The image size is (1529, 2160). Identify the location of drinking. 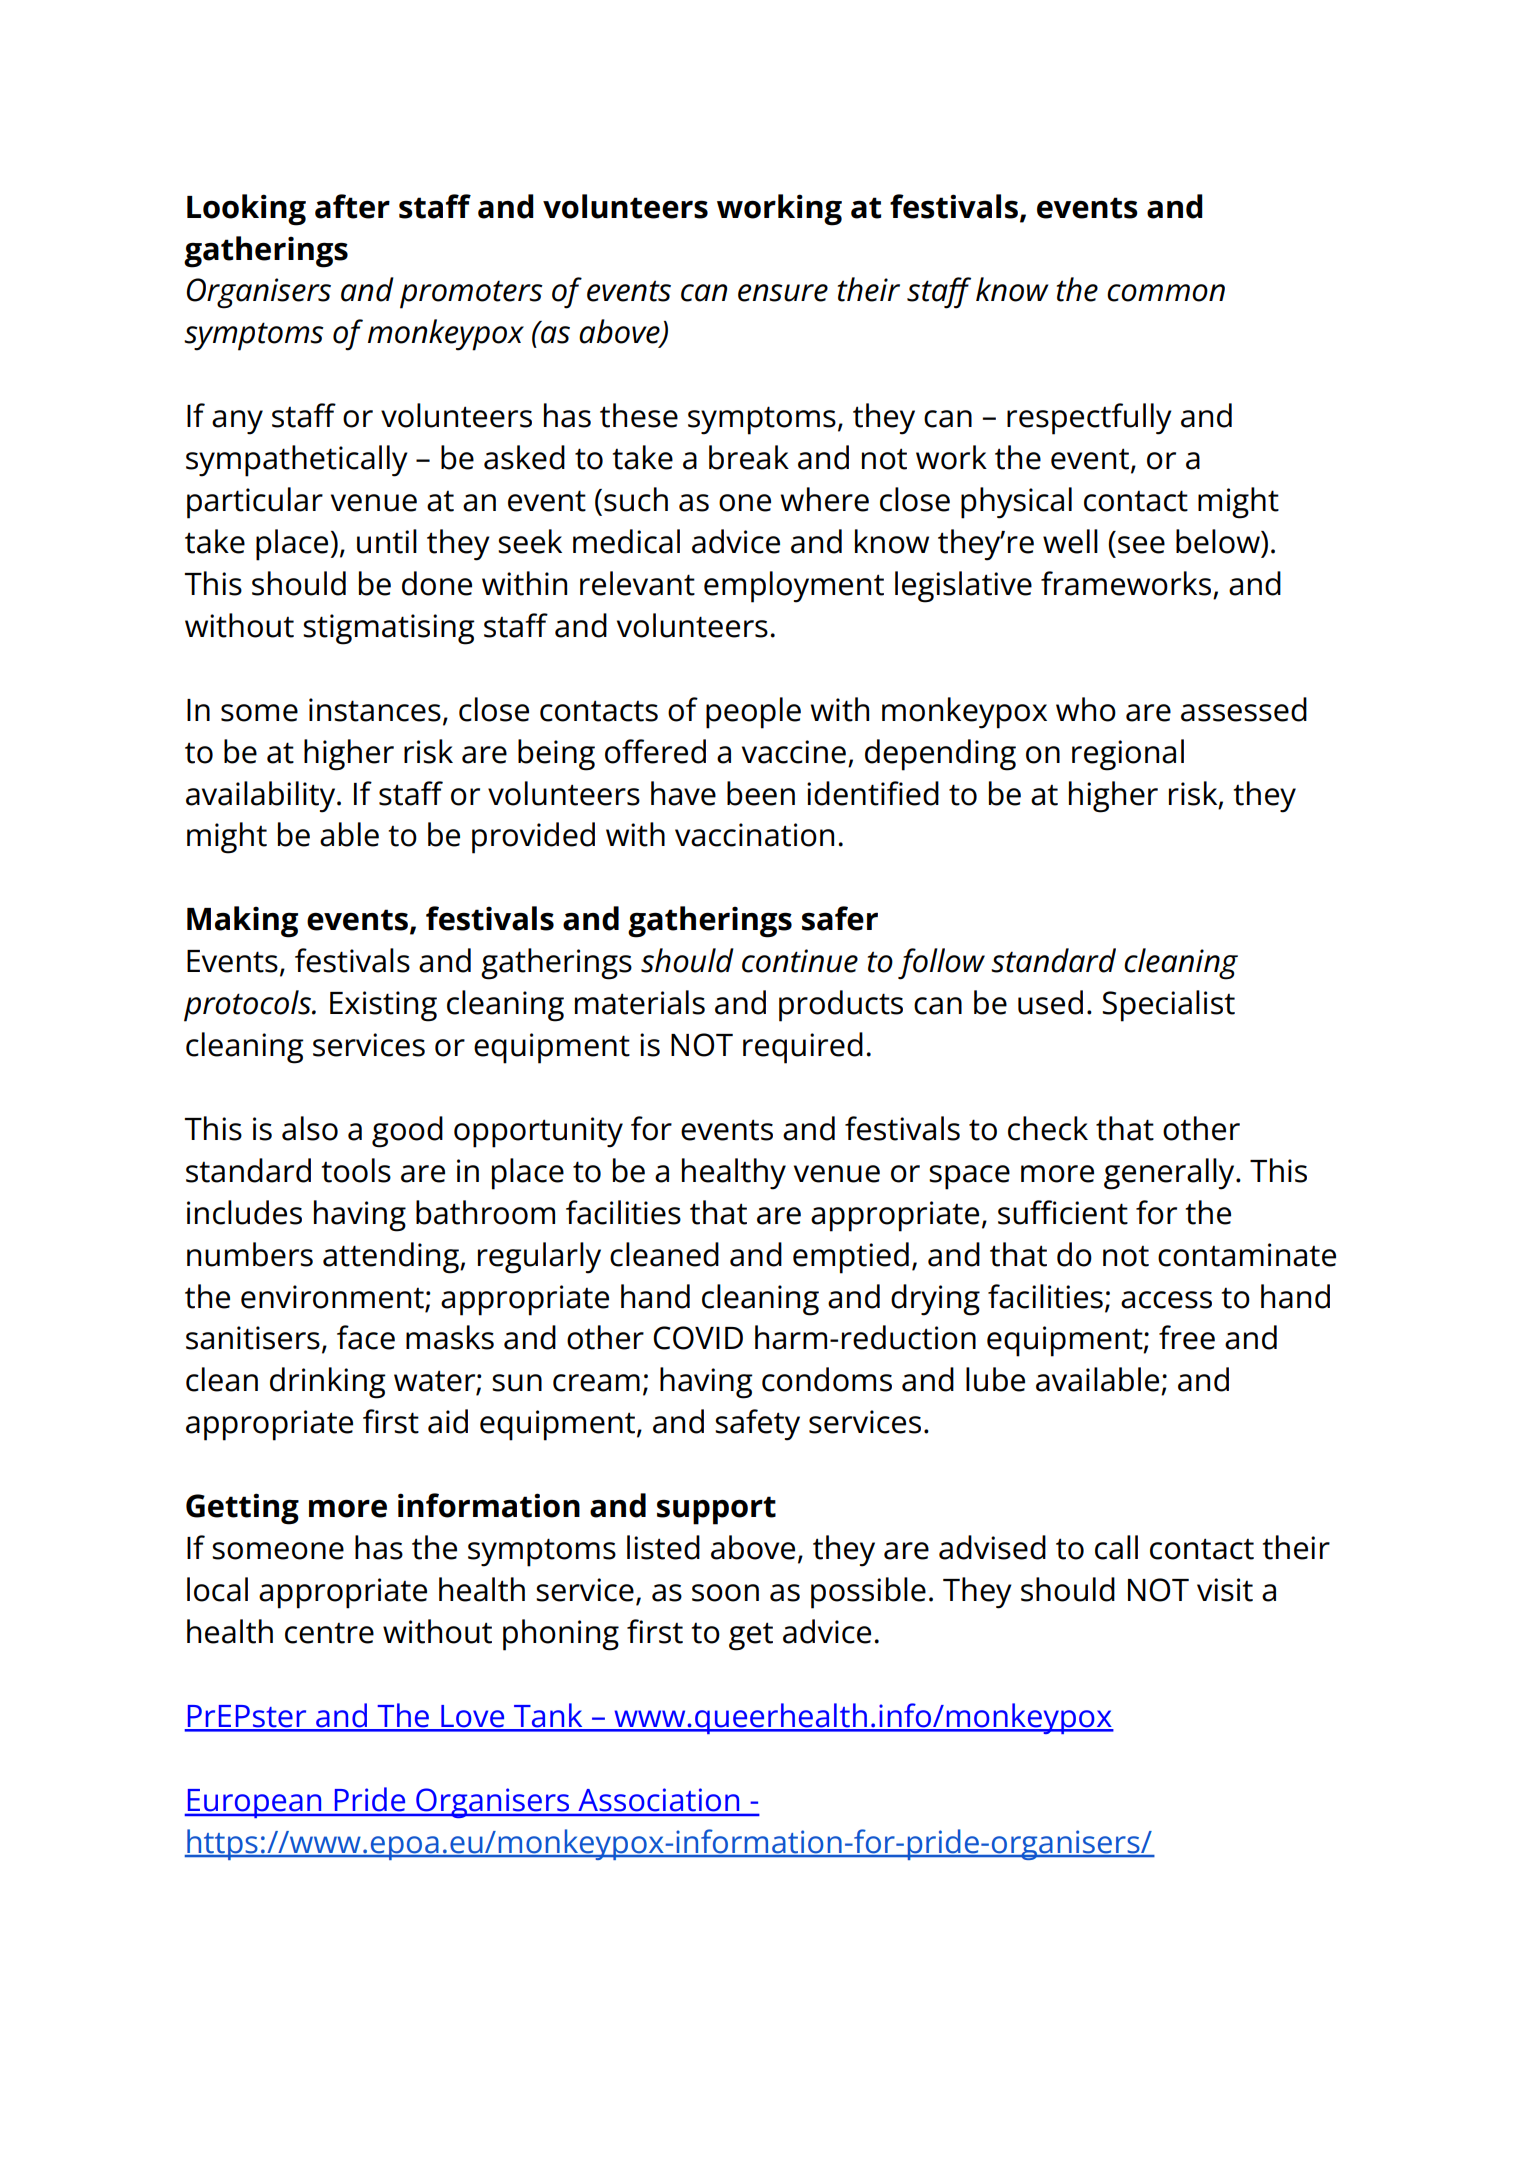
(328, 1383).
